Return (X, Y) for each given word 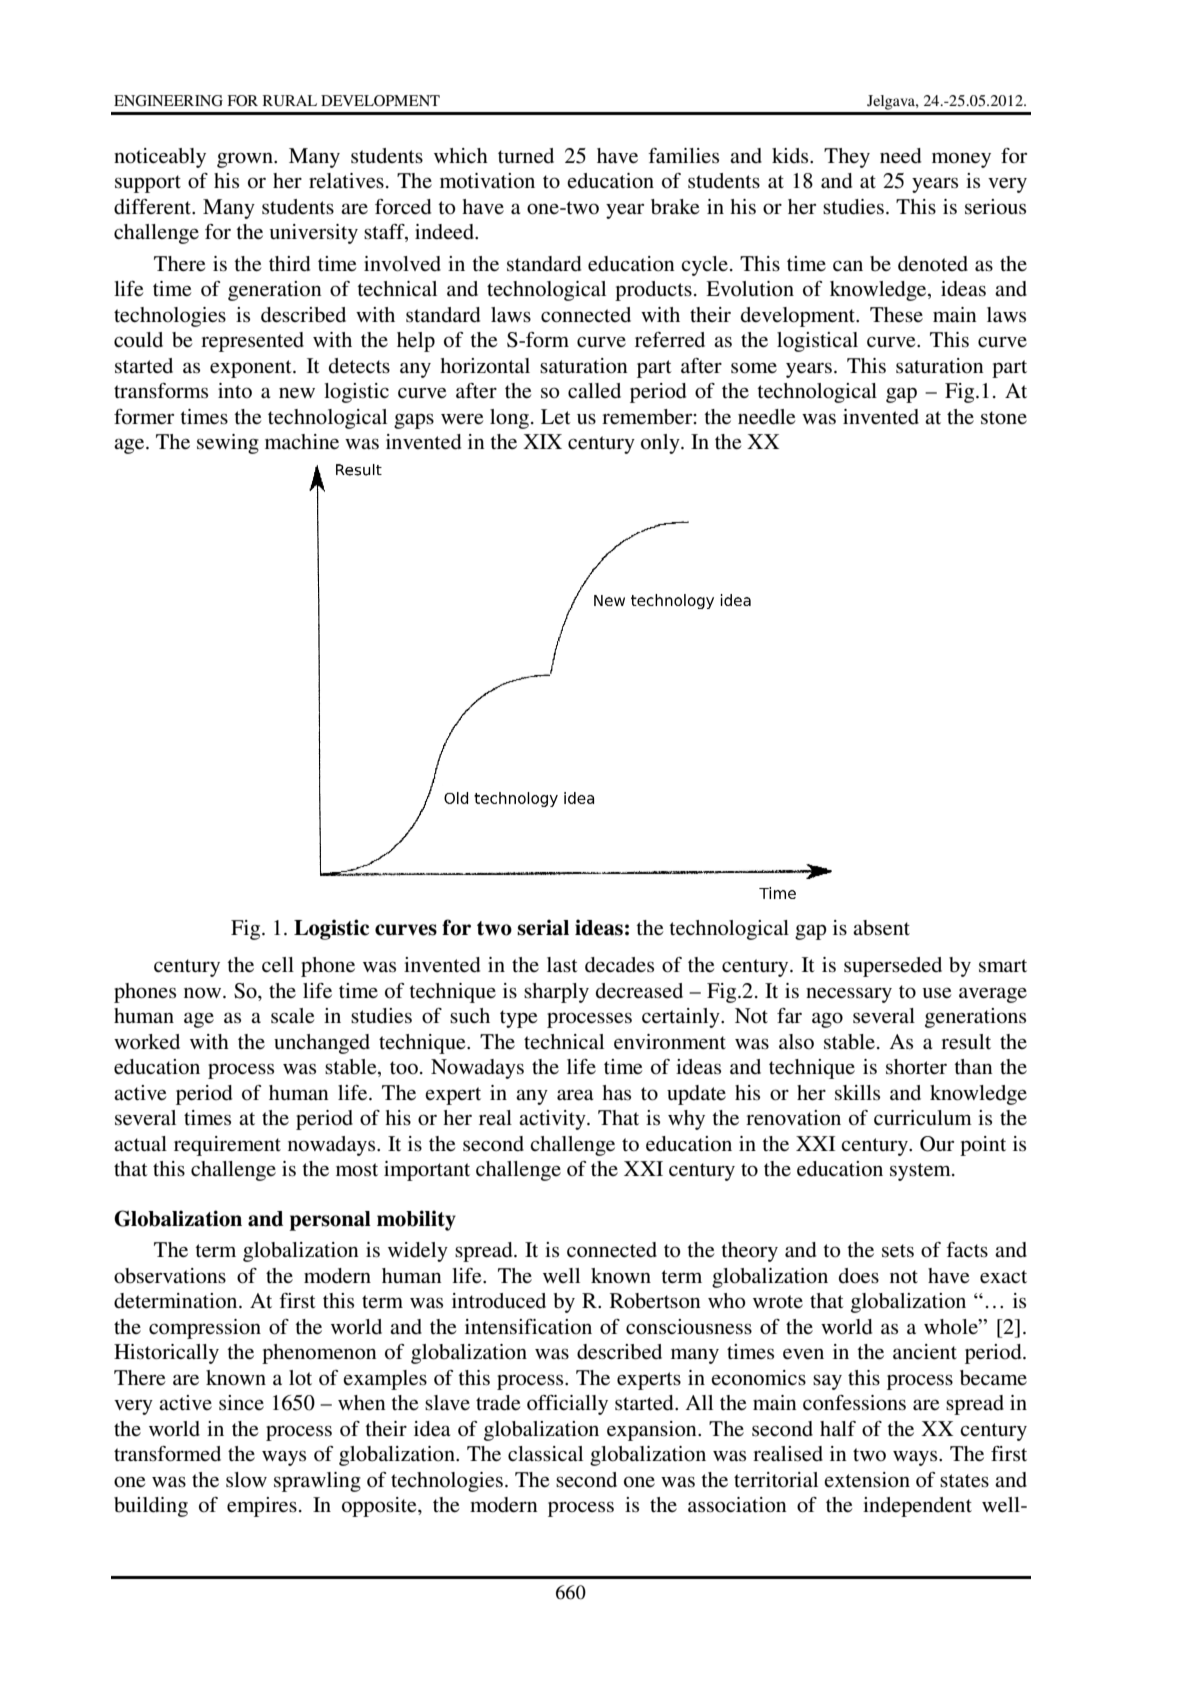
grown (246, 160)
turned (526, 156)
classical (545, 1454)
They (847, 158)
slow (246, 1480)
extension (867, 1480)
